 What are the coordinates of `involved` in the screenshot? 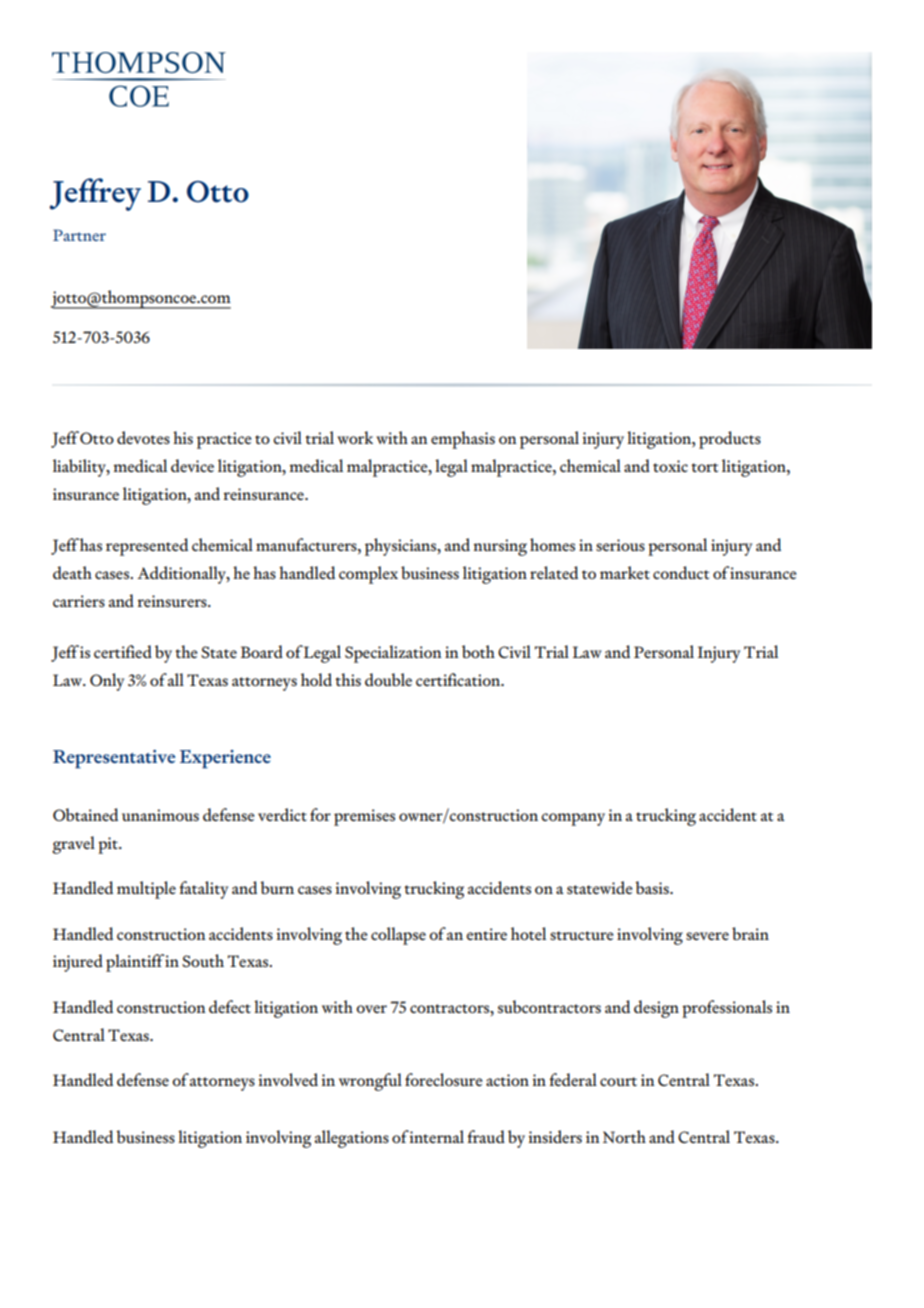 It's located at (288, 1079).
